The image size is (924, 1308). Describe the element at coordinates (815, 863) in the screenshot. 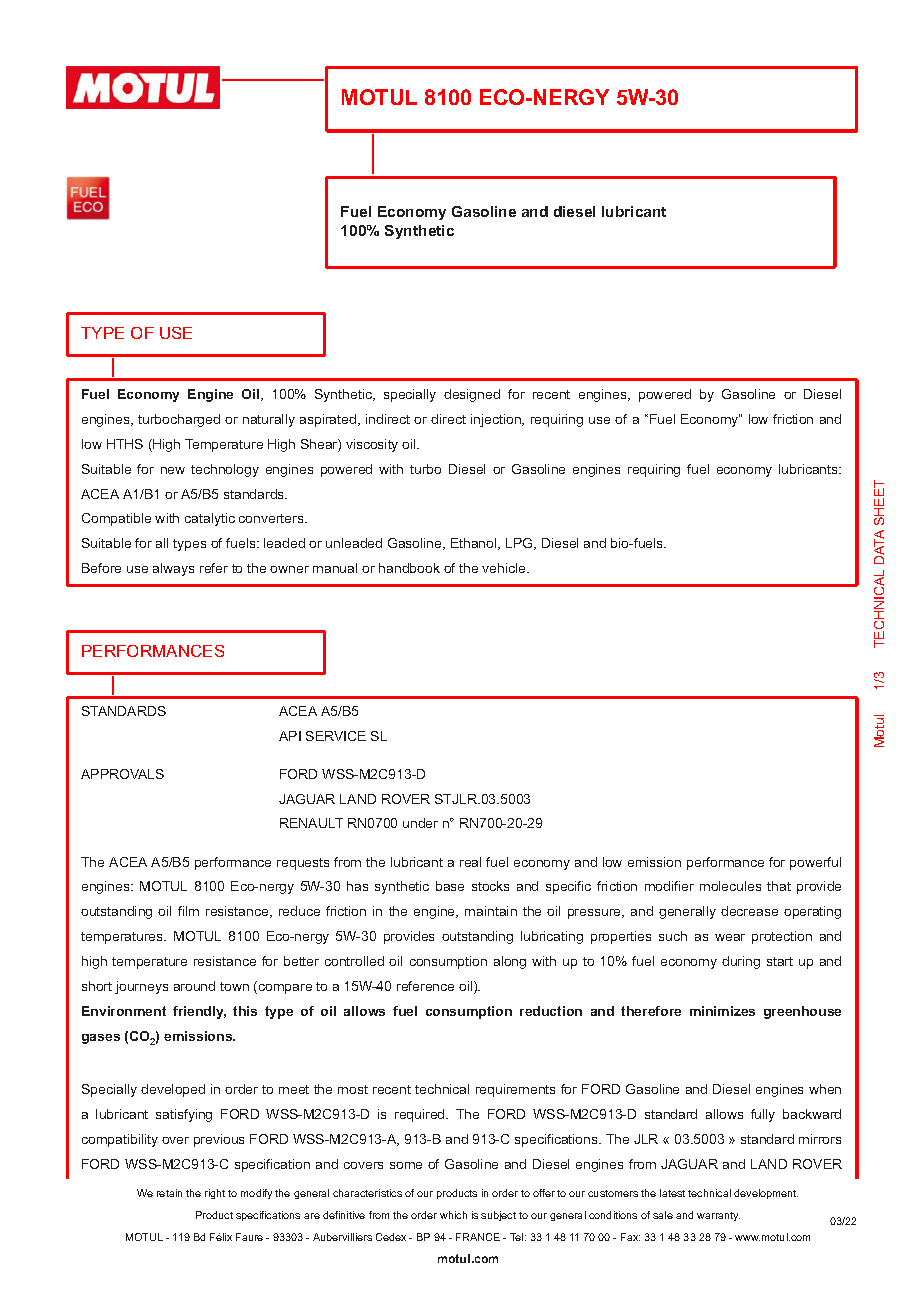

I see `powerful` at that location.
